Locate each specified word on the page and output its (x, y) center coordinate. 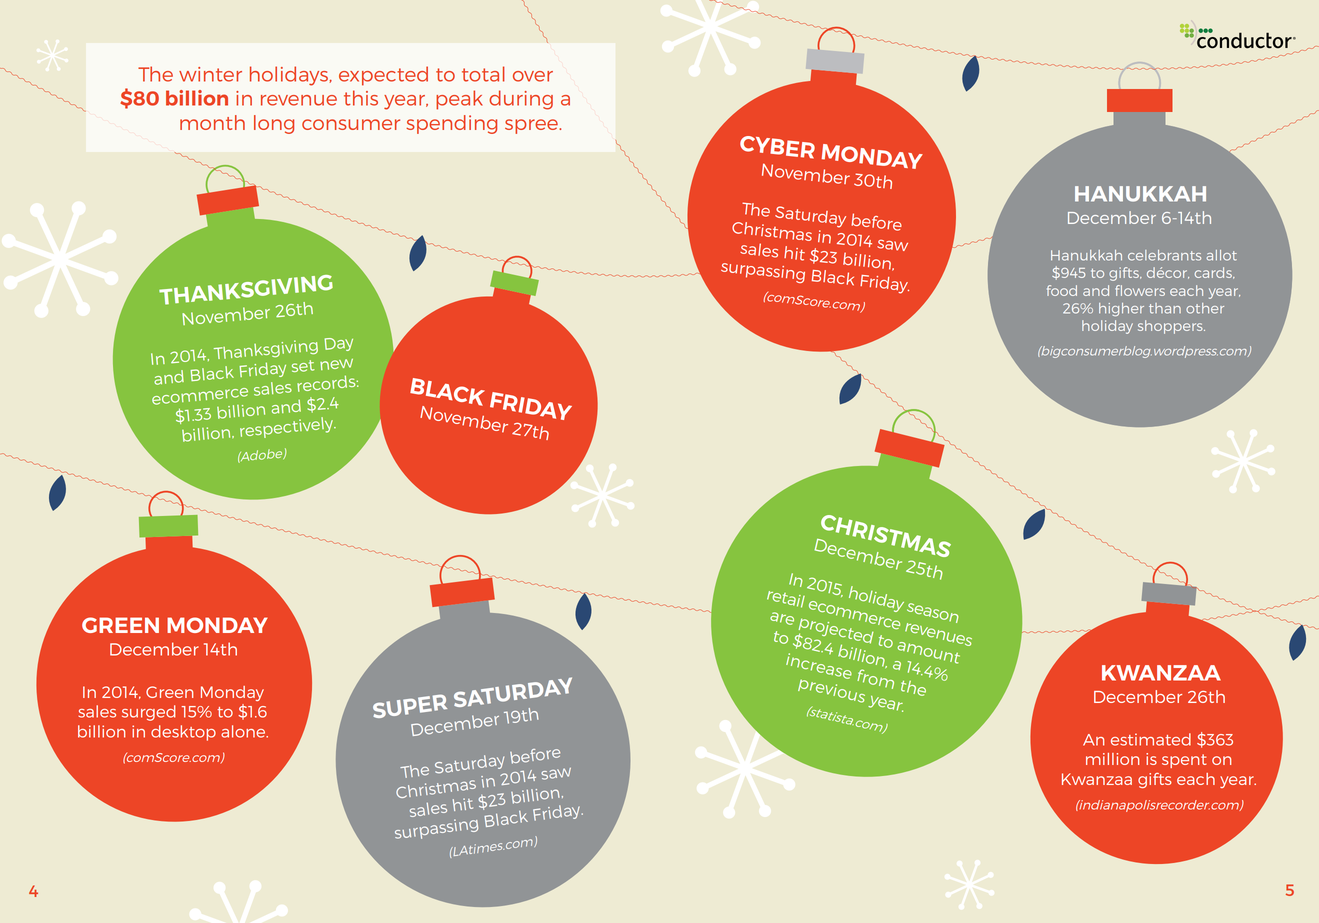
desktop (183, 733)
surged (149, 713)
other (1205, 308)
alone (244, 731)
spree (532, 126)
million (1112, 759)
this (361, 98)
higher (1121, 309)
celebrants (1164, 255)
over (533, 76)
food (1062, 290)
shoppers (1171, 327)
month (212, 122)
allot (1221, 255)
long (274, 124)
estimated (1151, 739)
